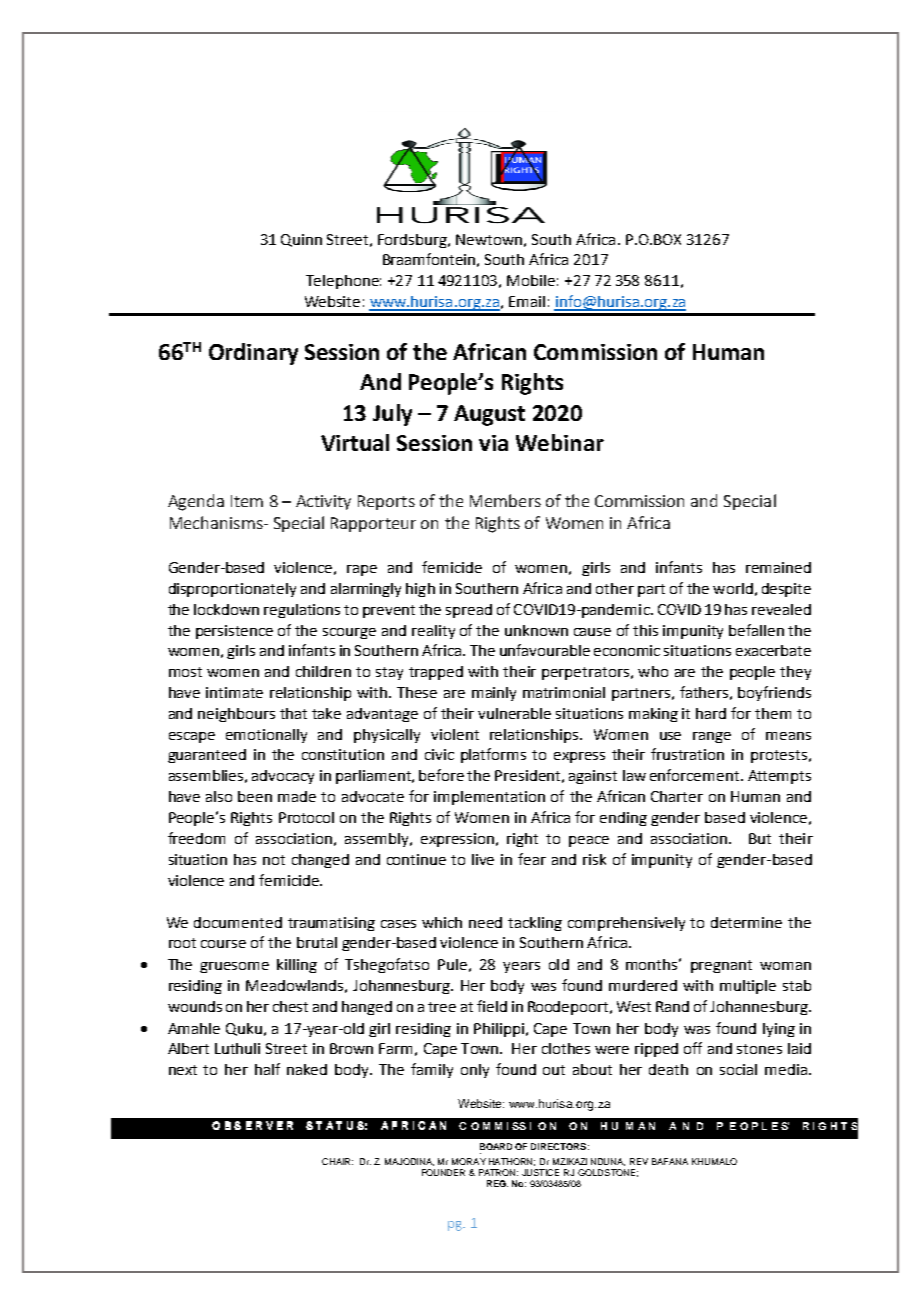  What do you see at coordinates (711, 713) in the screenshot?
I see `hard` at bounding box center [711, 713].
